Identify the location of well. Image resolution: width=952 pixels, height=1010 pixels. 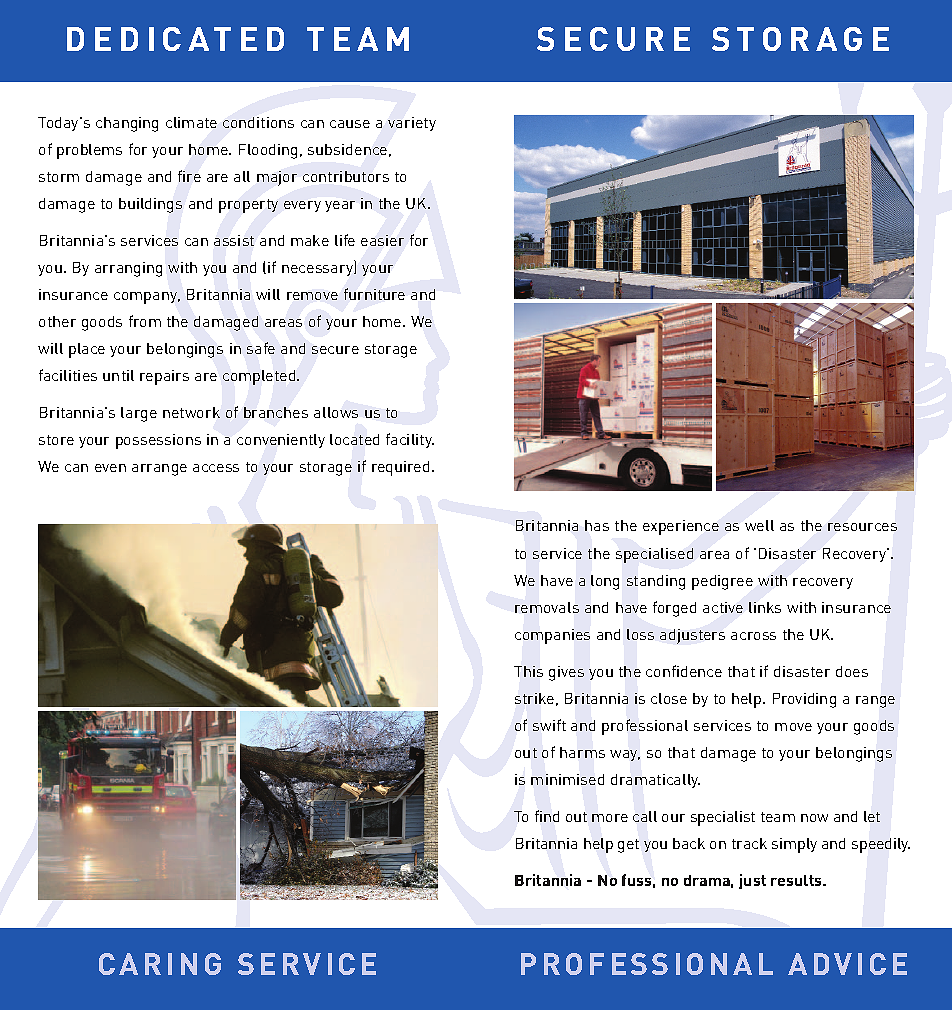
(759, 525).
